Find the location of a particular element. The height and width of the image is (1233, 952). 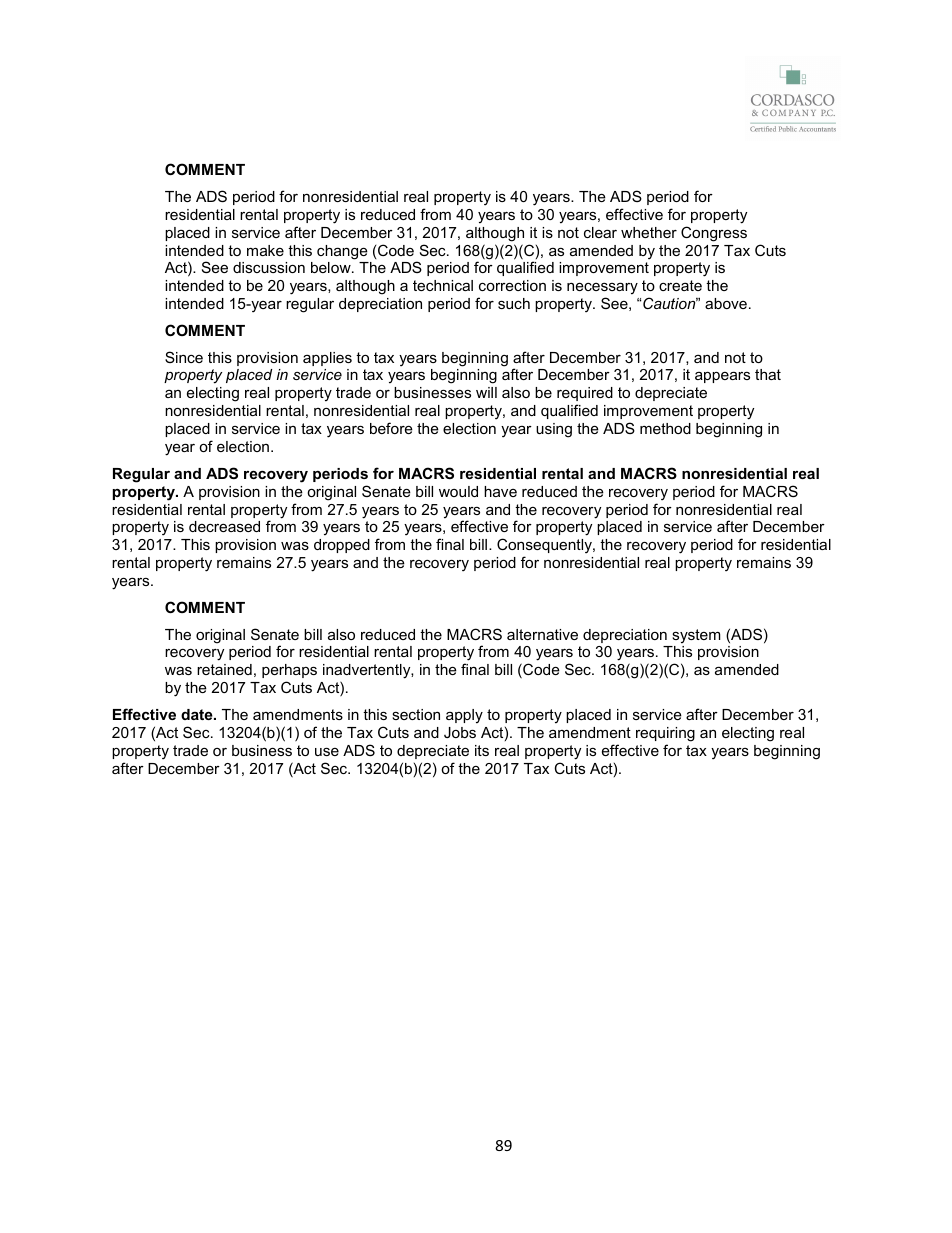

Since is located at coordinates (184, 357).
